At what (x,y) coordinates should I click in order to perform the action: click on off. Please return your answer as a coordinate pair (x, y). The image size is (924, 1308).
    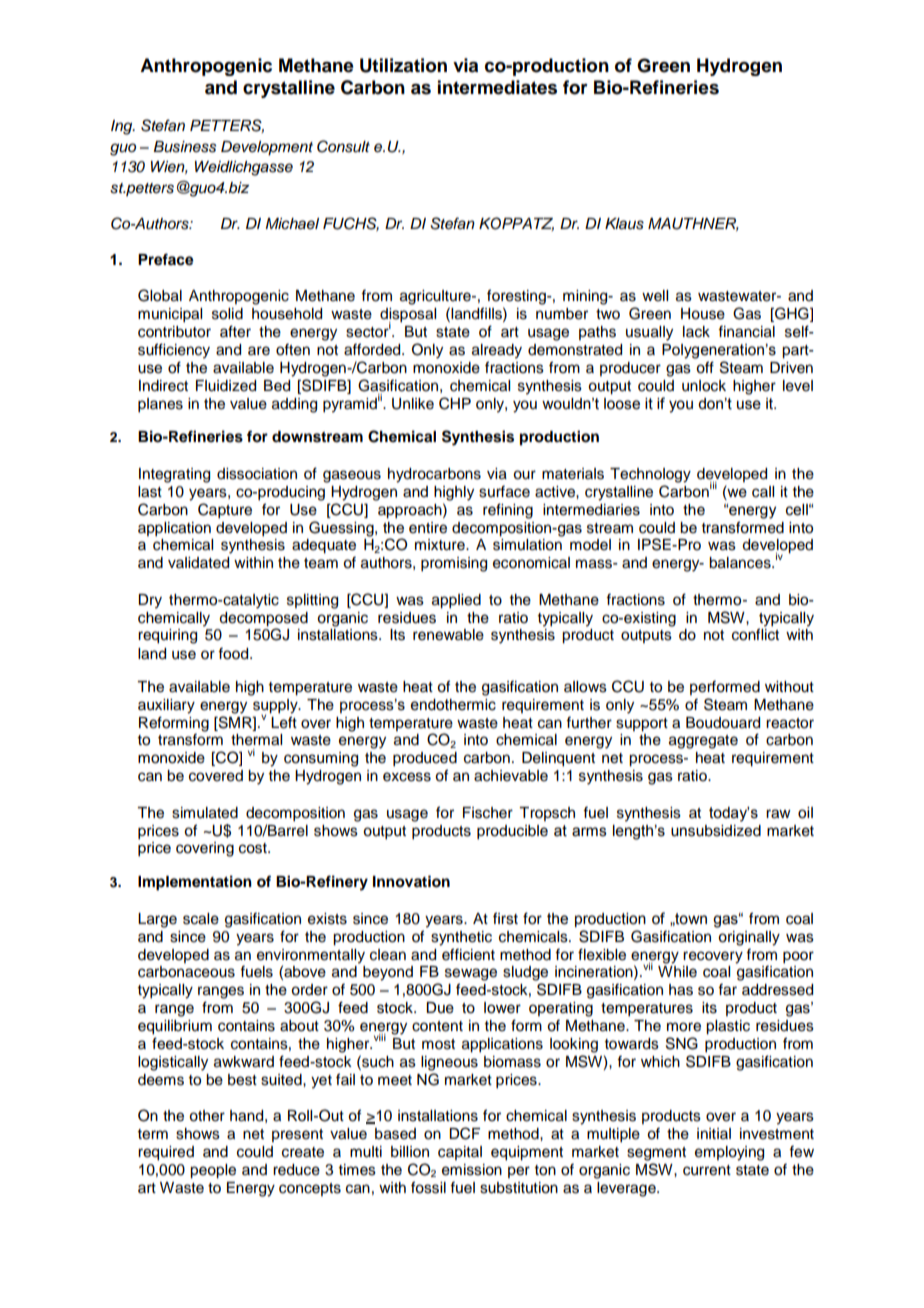
    Looking at the image, I should click on (705, 367).
